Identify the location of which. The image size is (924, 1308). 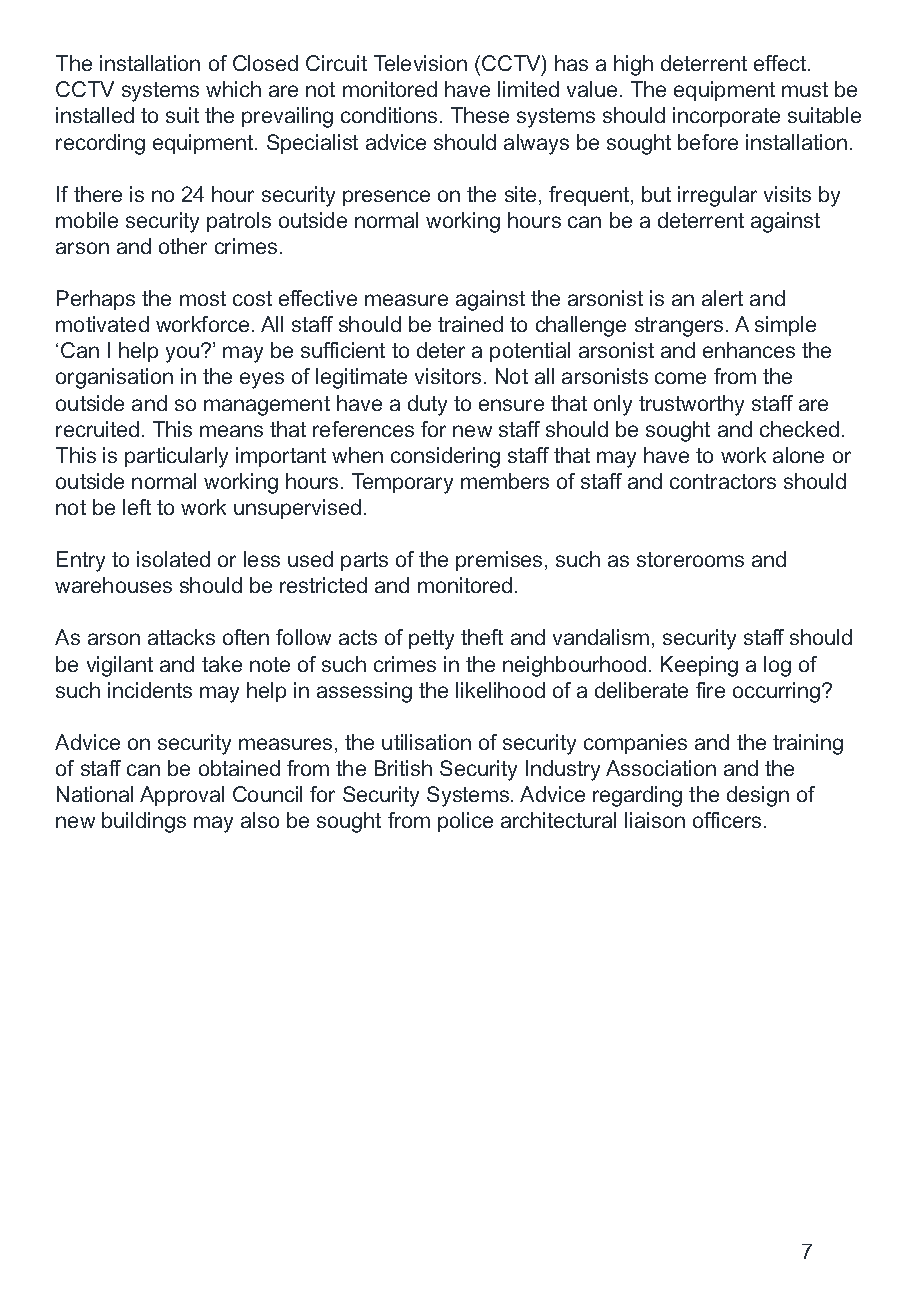
(233, 89).
